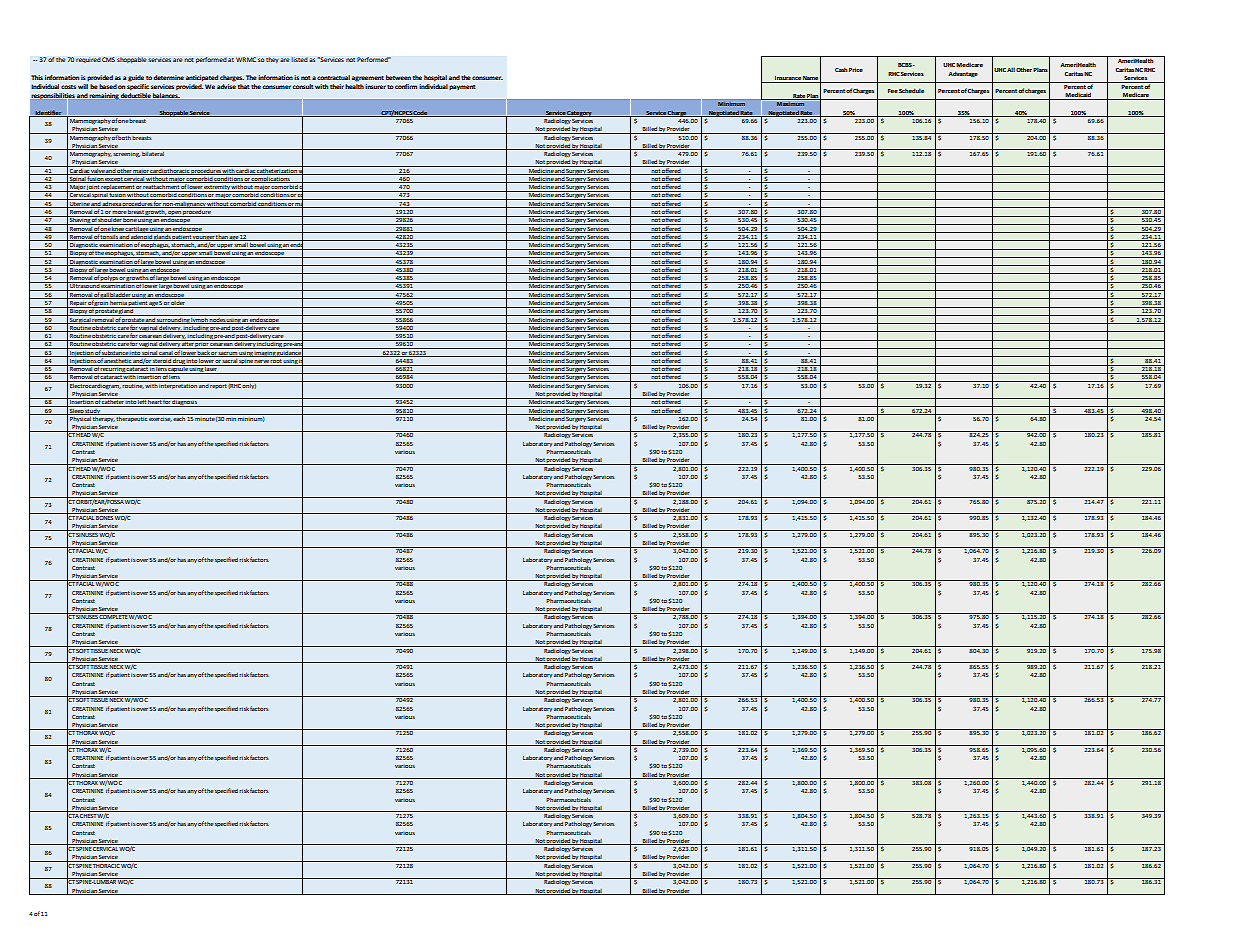 The image size is (1233, 952). What do you see at coordinates (113, 616) in the document?
I see `COMPLETE` at bounding box center [113, 616].
